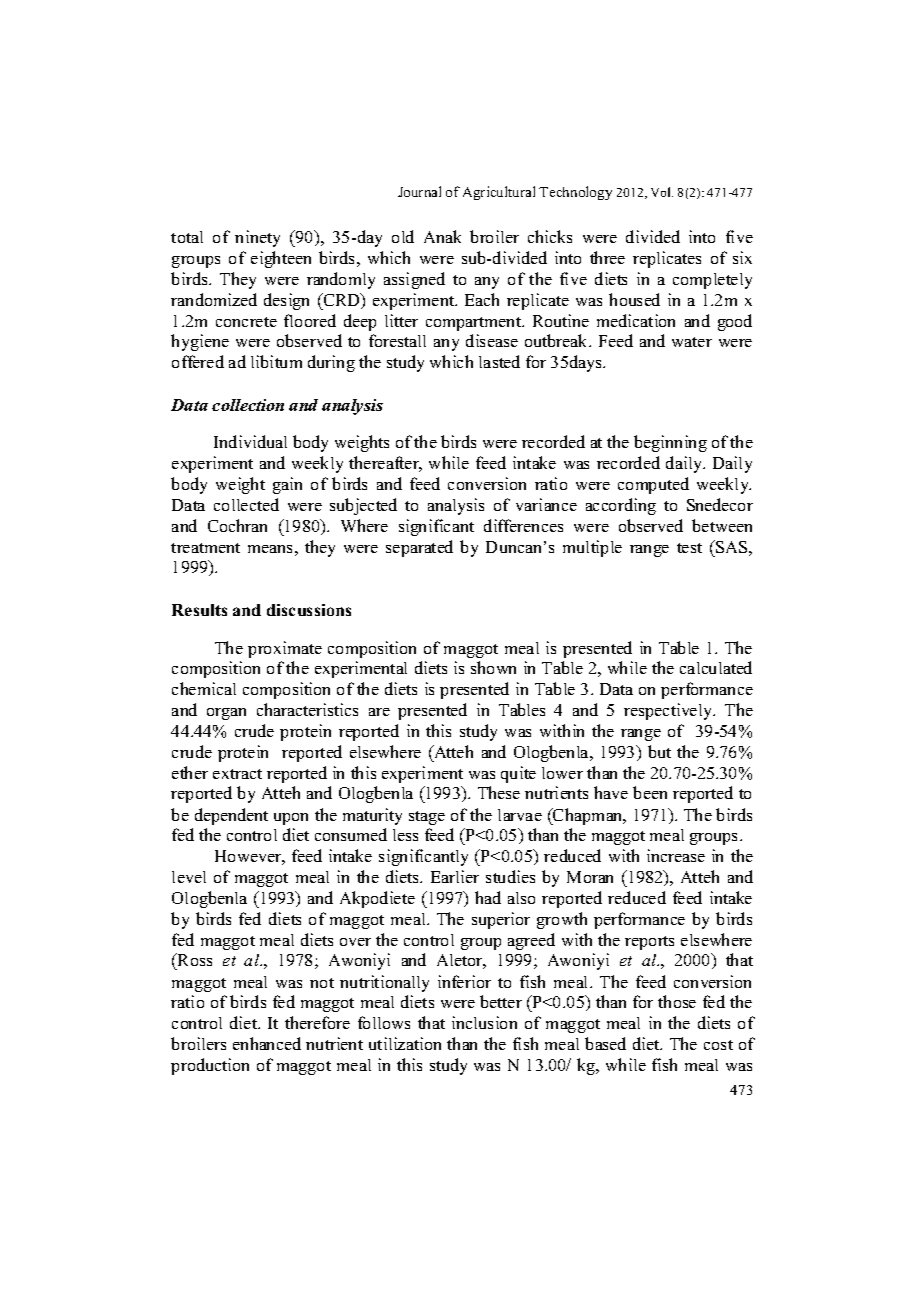 The image size is (924, 1308). I want to click on Vol, so click(662, 192).
